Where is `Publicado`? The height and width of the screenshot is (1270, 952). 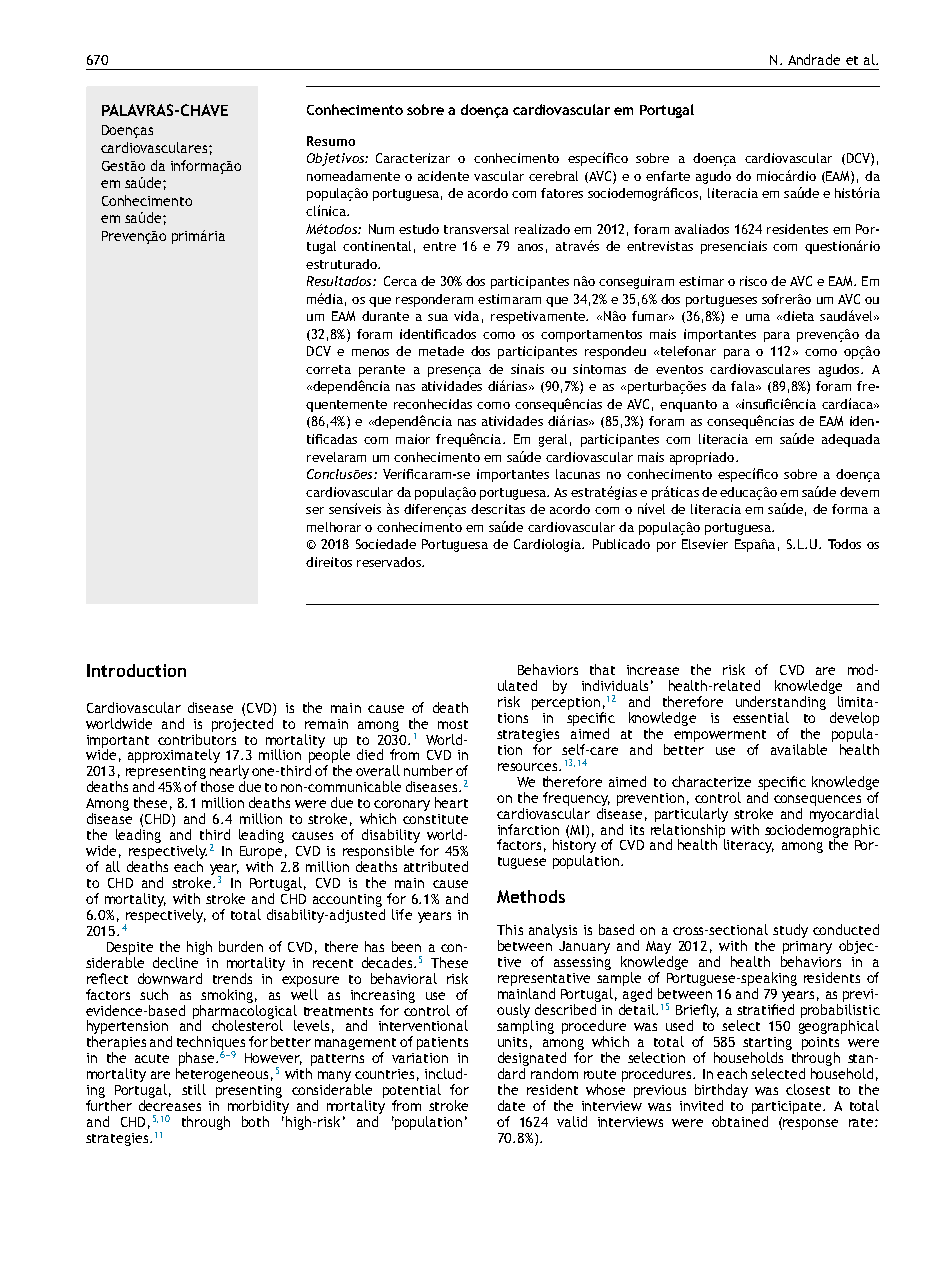 Publicado is located at coordinates (621, 544).
